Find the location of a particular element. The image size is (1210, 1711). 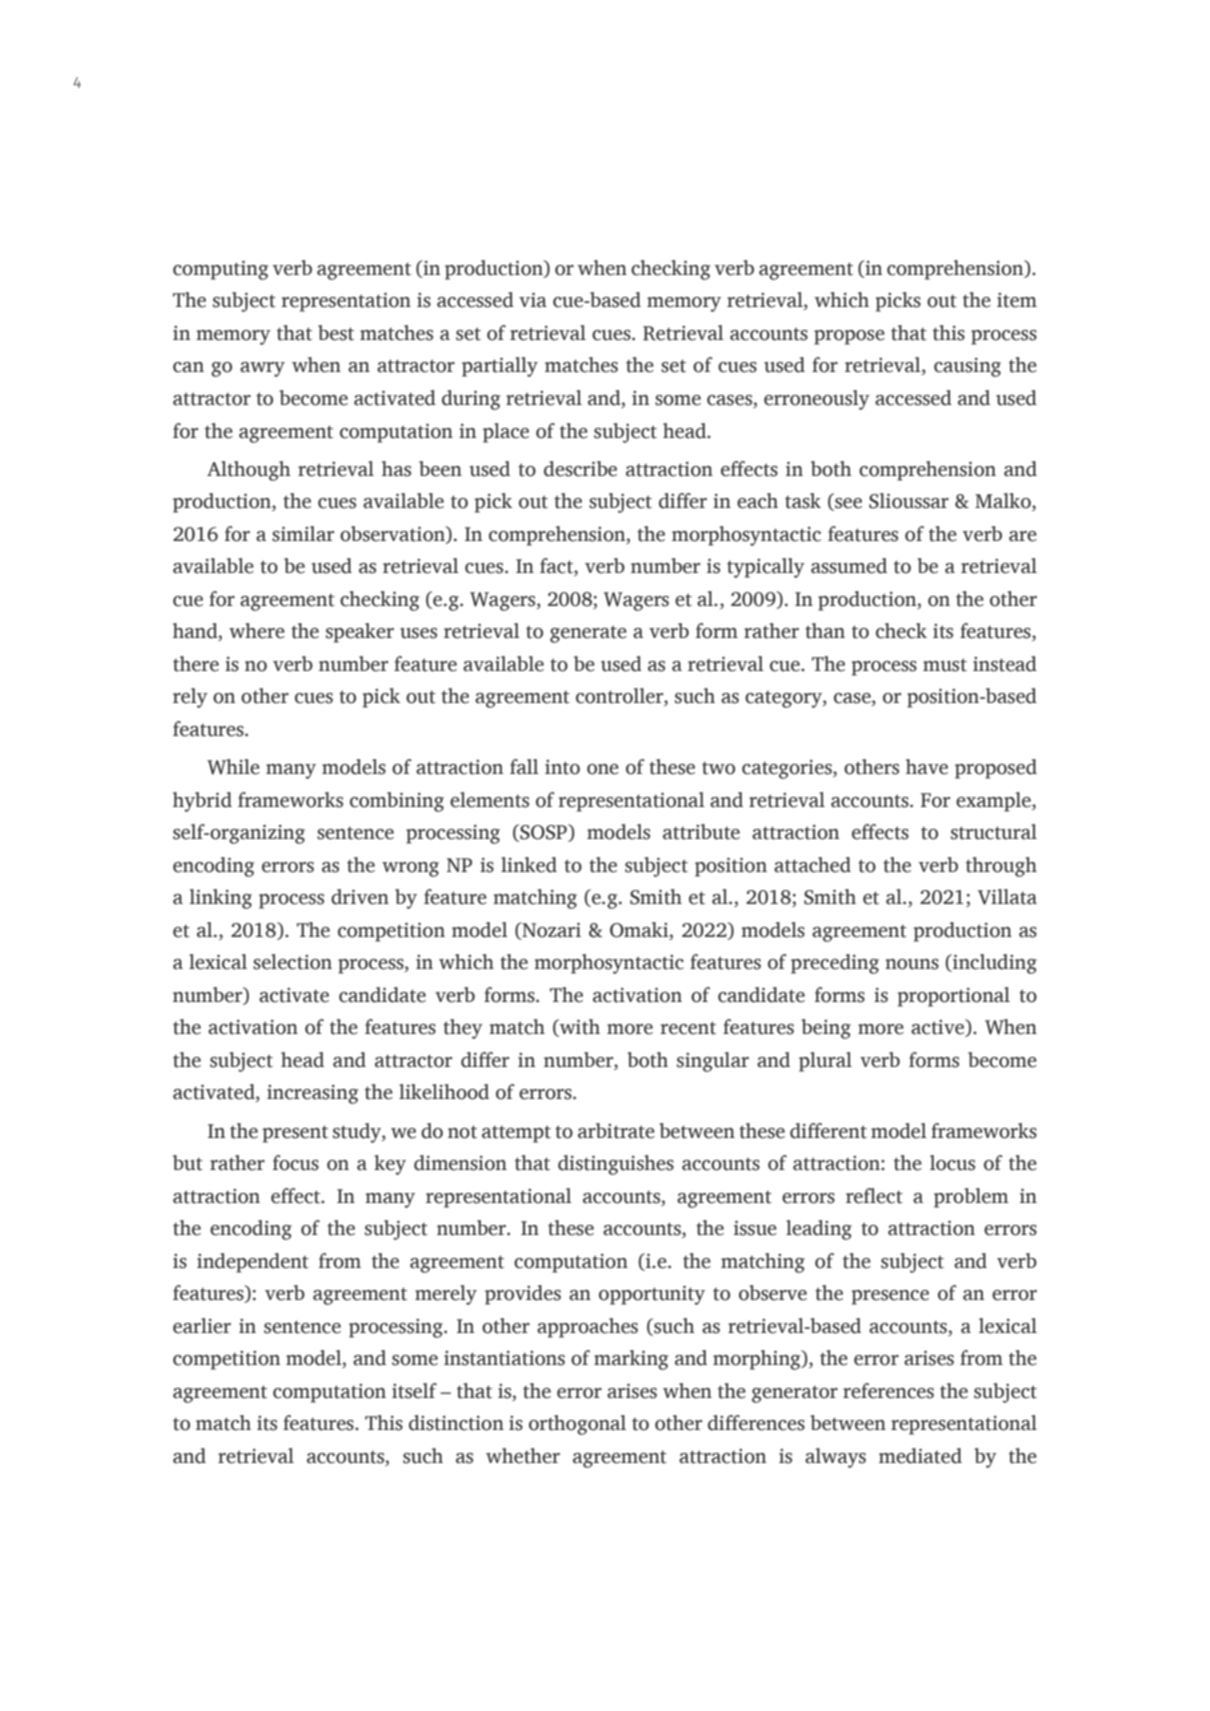

best is located at coordinates (336, 333).
